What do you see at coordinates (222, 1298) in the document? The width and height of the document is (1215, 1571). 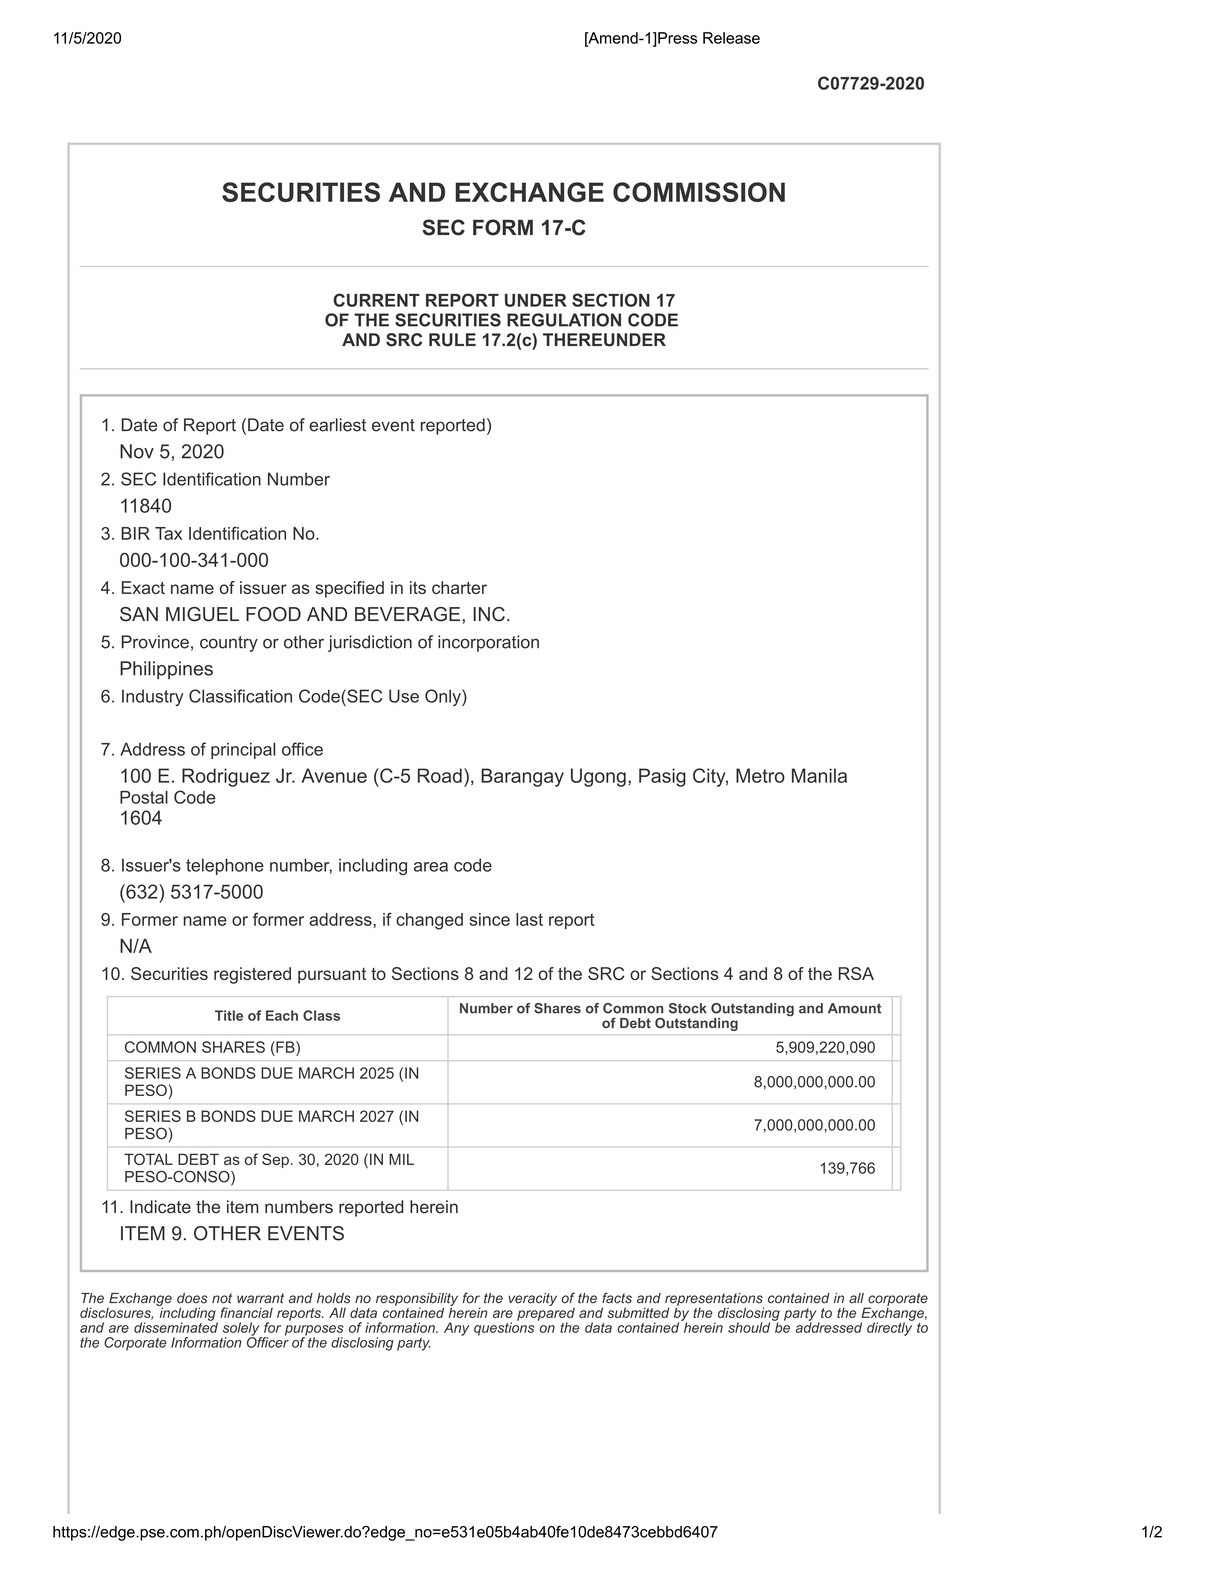 I see `not` at bounding box center [222, 1298].
